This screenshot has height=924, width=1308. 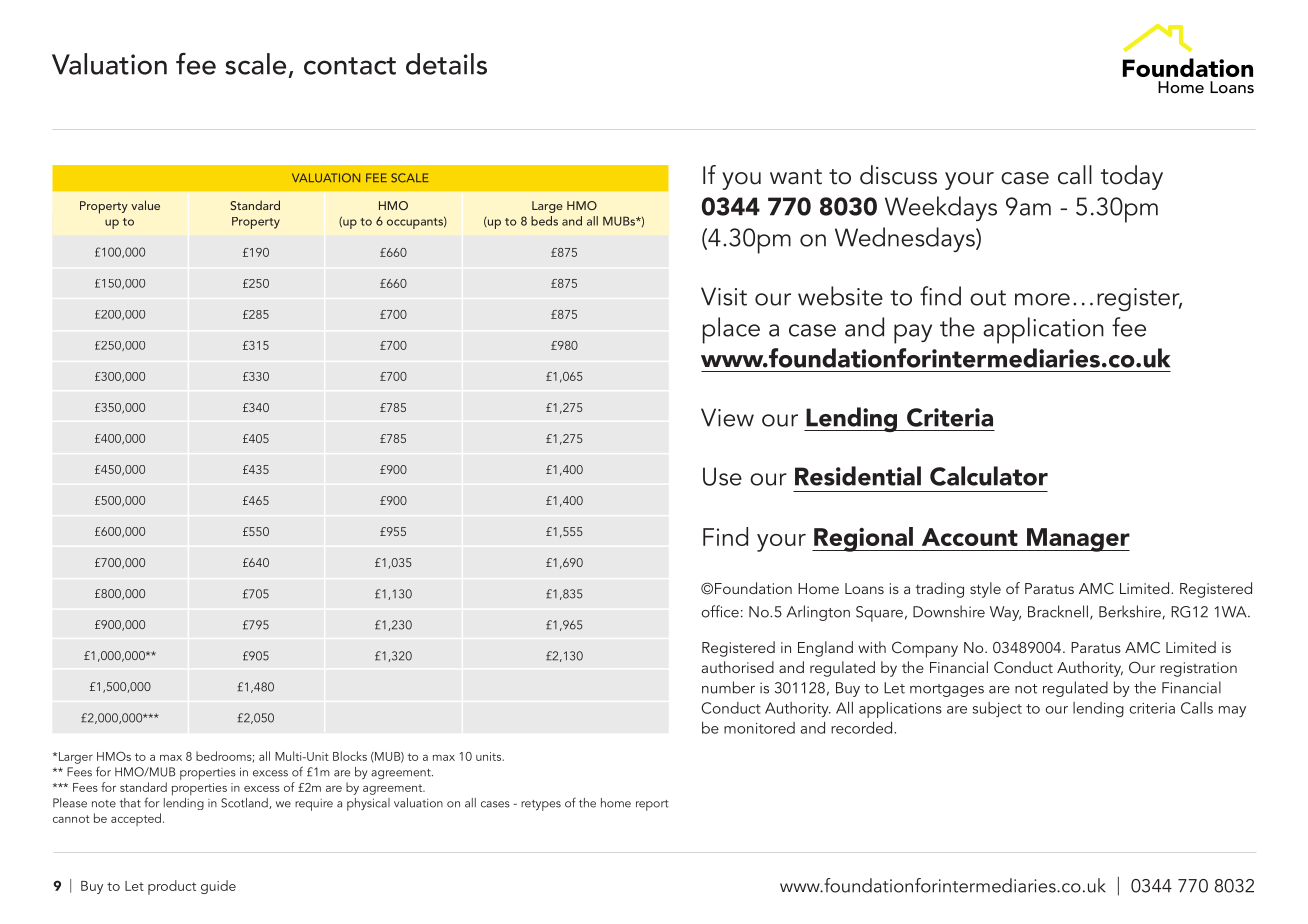 What do you see at coordinates (218, 887) in the screenshot?
I see `guide` at bounding box center [218, 887].
